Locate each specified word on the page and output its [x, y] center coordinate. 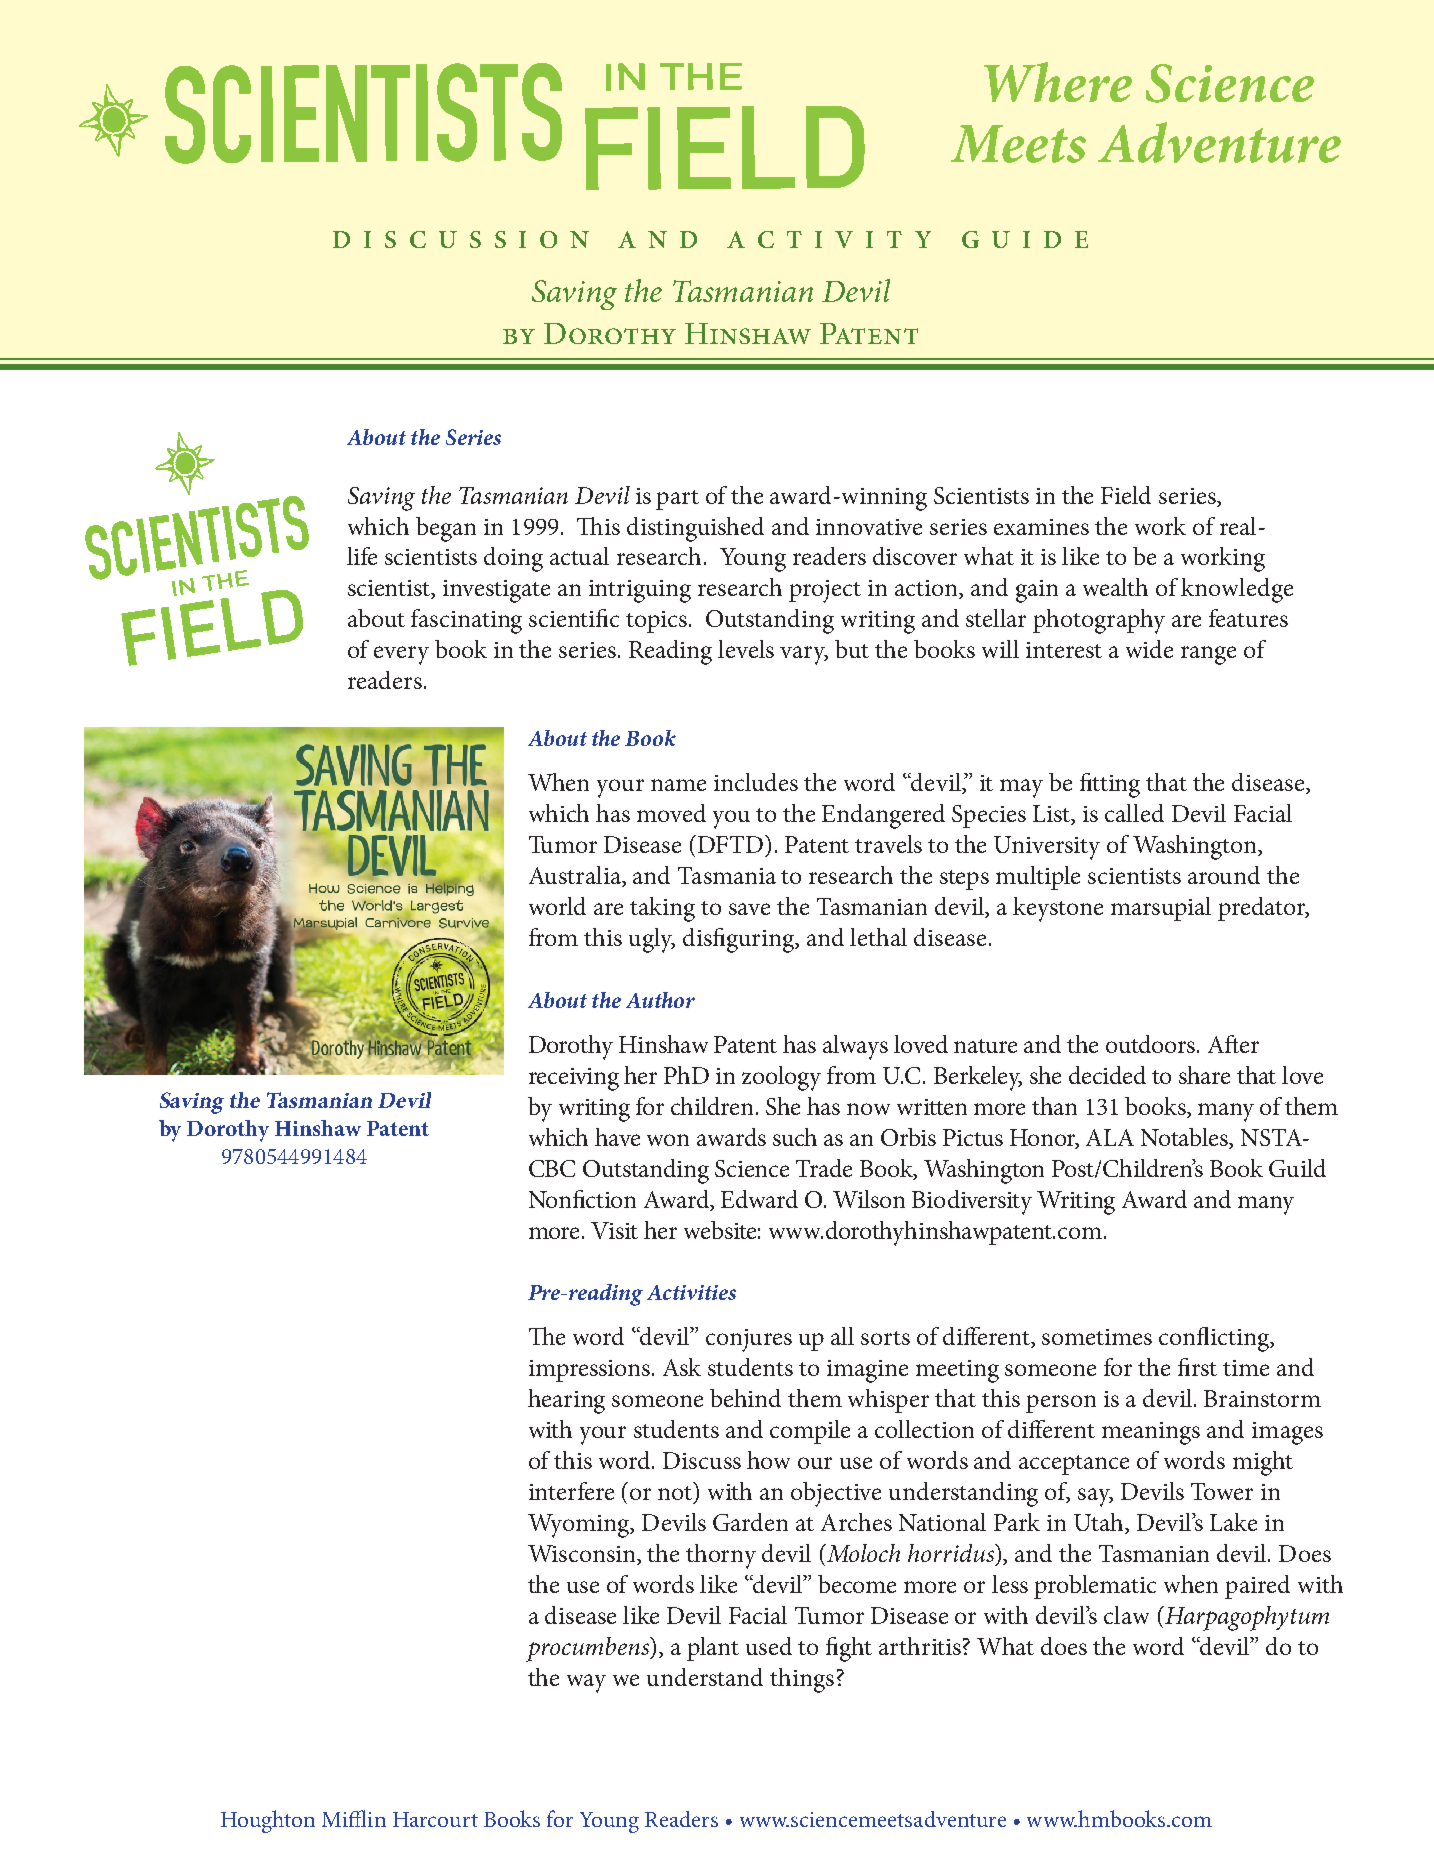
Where [1058, 82]
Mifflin [354, 1818]
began [446, 529]
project [825, 591]
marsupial [1161, 909]
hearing [566, 1401]
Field [1126, 495]
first [1197, 1367]
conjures [749, 1340]
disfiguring [740, 940]
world [557, 906]
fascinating [466, 621]
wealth [1115, 587]
